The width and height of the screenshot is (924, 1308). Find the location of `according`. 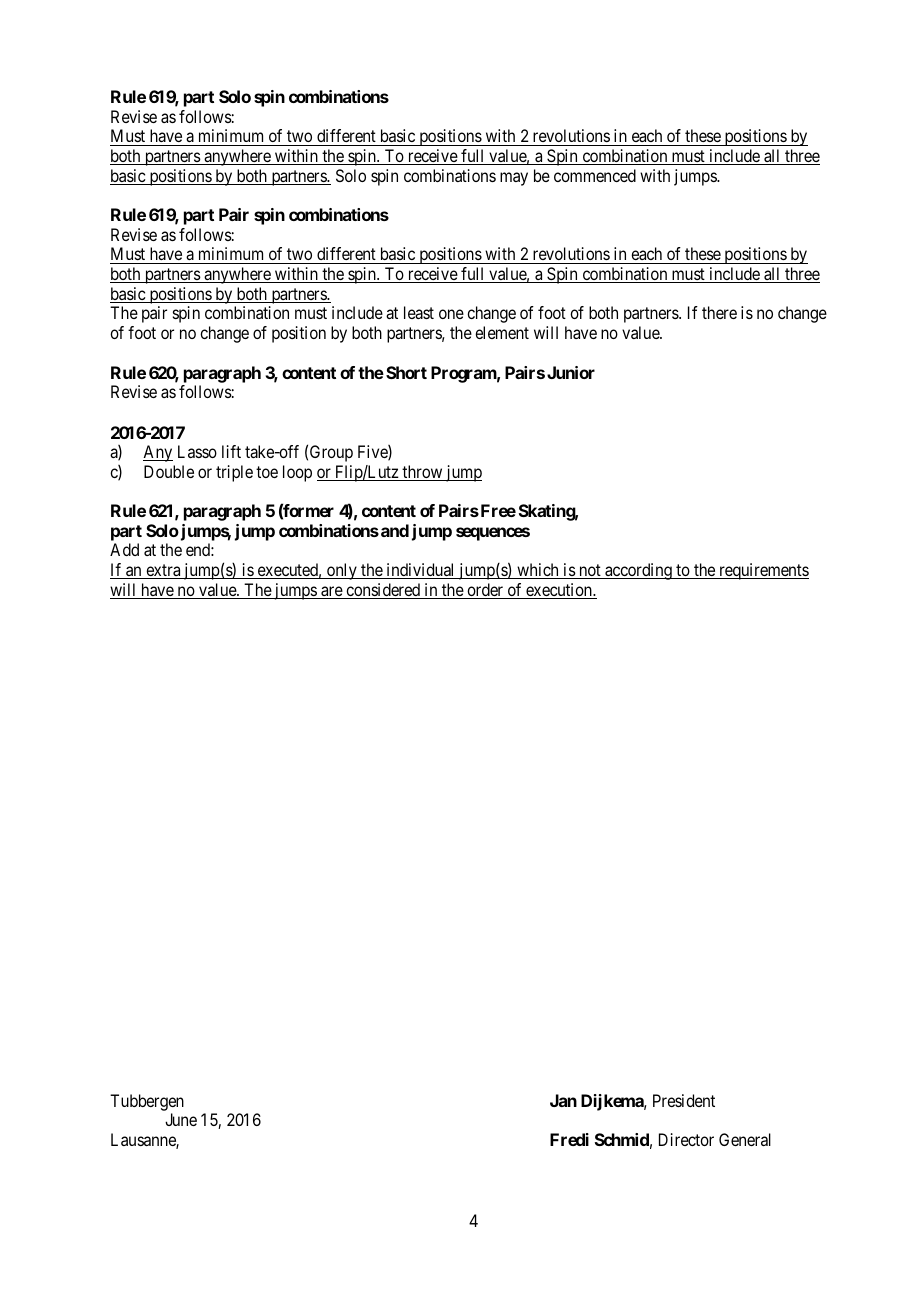

according is located at coordinates (638, 571).
